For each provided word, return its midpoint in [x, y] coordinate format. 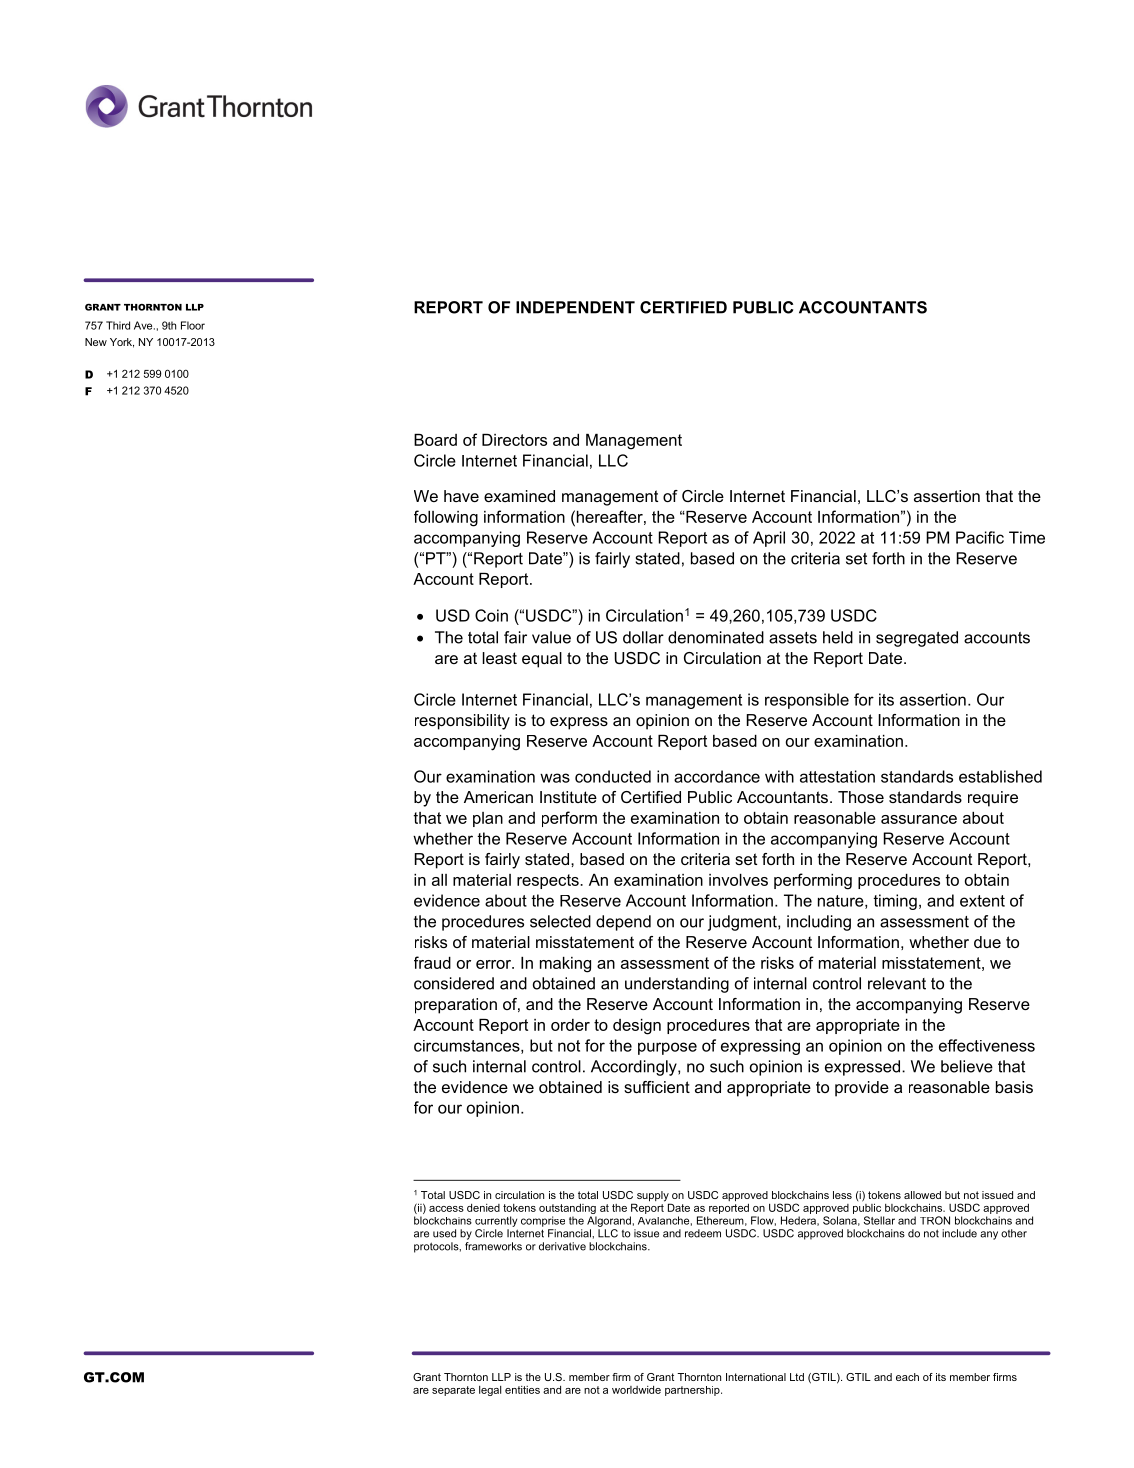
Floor [193, 325]
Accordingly [635, 1068]
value [551, 637]
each [907, 1377]
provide [862, 1089]
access [446, 1209]
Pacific [980, 537]
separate [453, 1391]
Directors [514, 440]
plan [488, 819]
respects [549, 881]
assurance [919, 819]
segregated [917, 639]
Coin [491, 615]
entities [522, 1390]
